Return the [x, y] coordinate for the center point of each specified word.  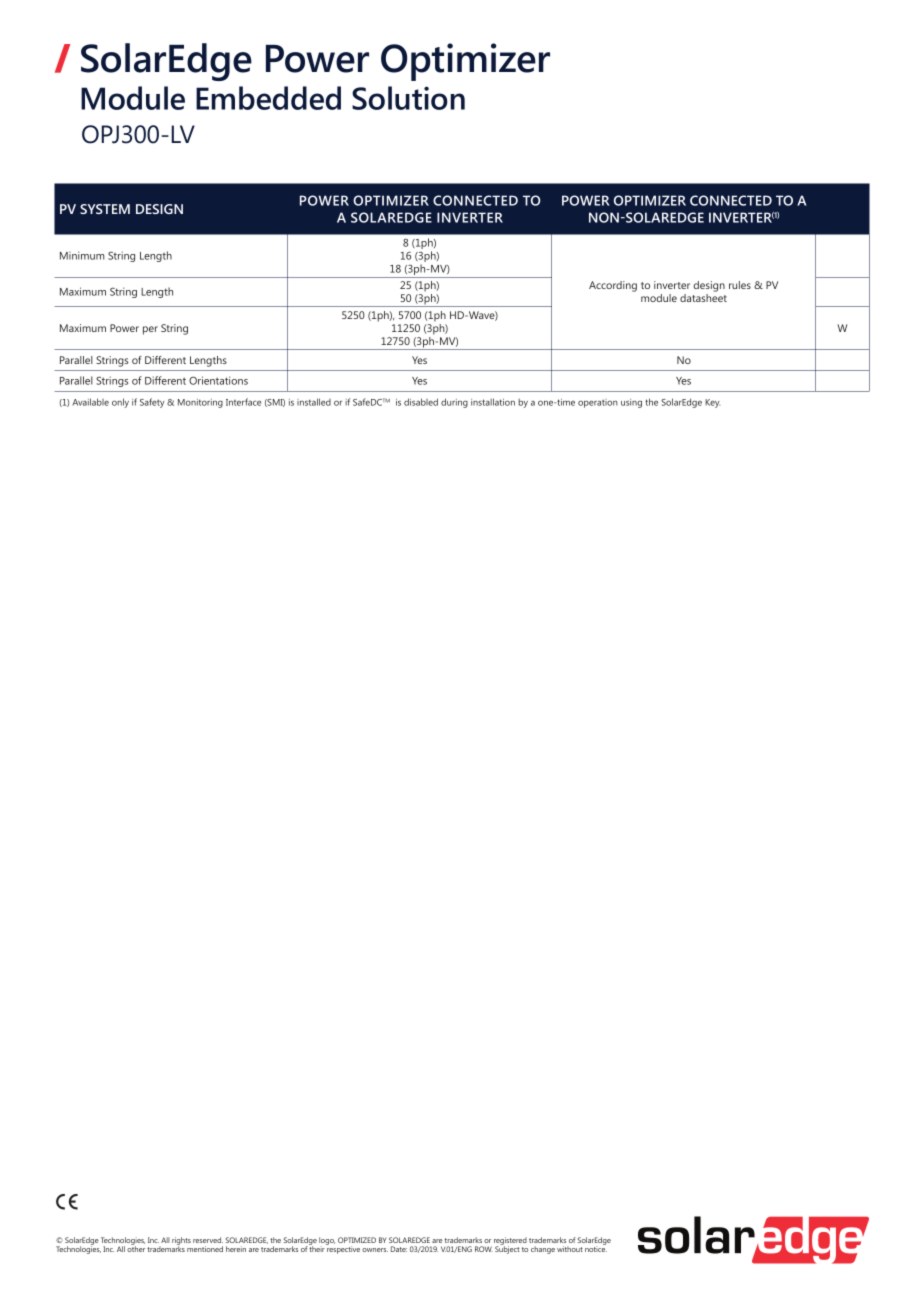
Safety [152, 403]
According [613, 286]
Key [712, 403]
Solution [408, 98]
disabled [421, 402]
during [454, 403]
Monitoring [200, 403]
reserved [208, 1240]
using [631, 403]
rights [181, 1242]
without [570, 1249]
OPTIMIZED [357, 1240]
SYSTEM [105, 209]
